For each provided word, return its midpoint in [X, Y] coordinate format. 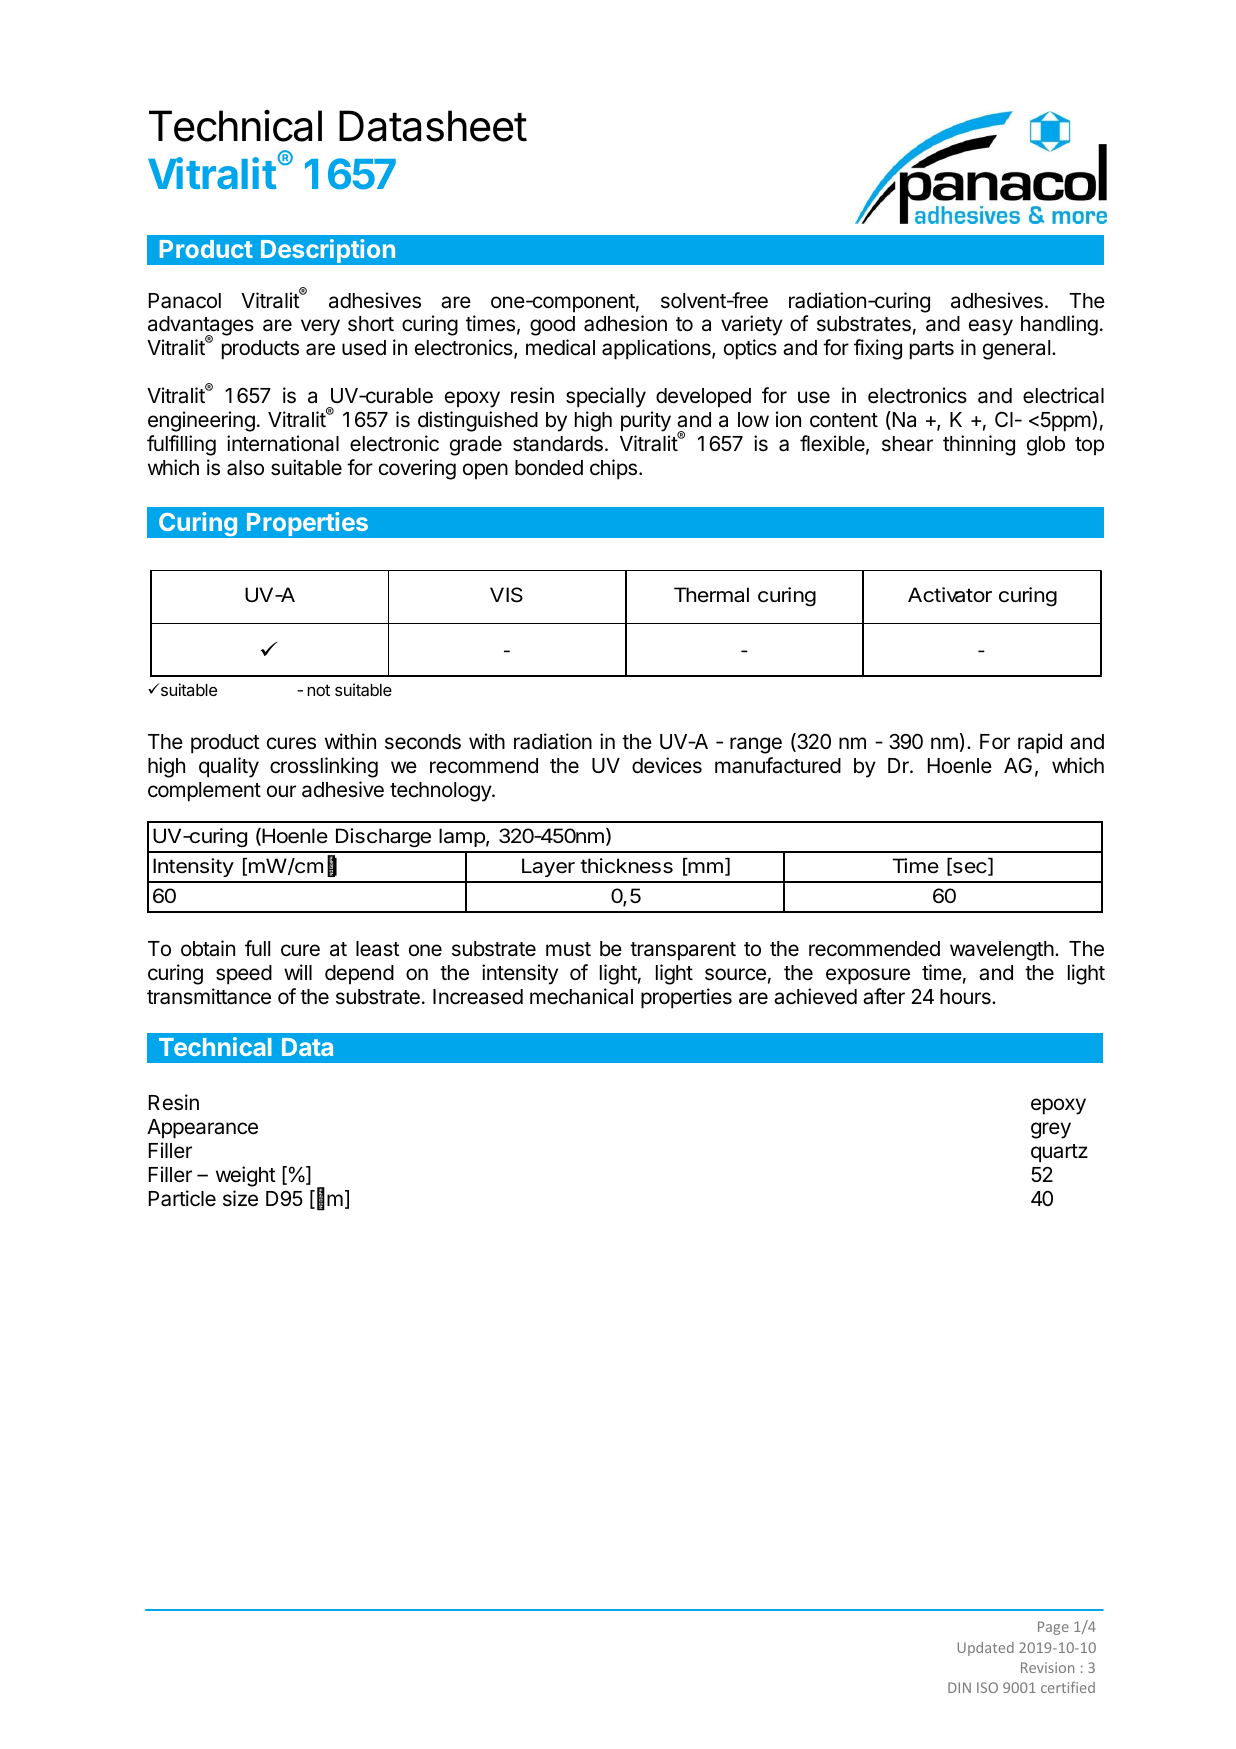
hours [966, 997]
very [320, 327]
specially [606, 397]
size [240, 1198]
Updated [986, 1649]
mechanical [581, 996]
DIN [959, 1687]
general [1016, 350]
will [298, 972]
